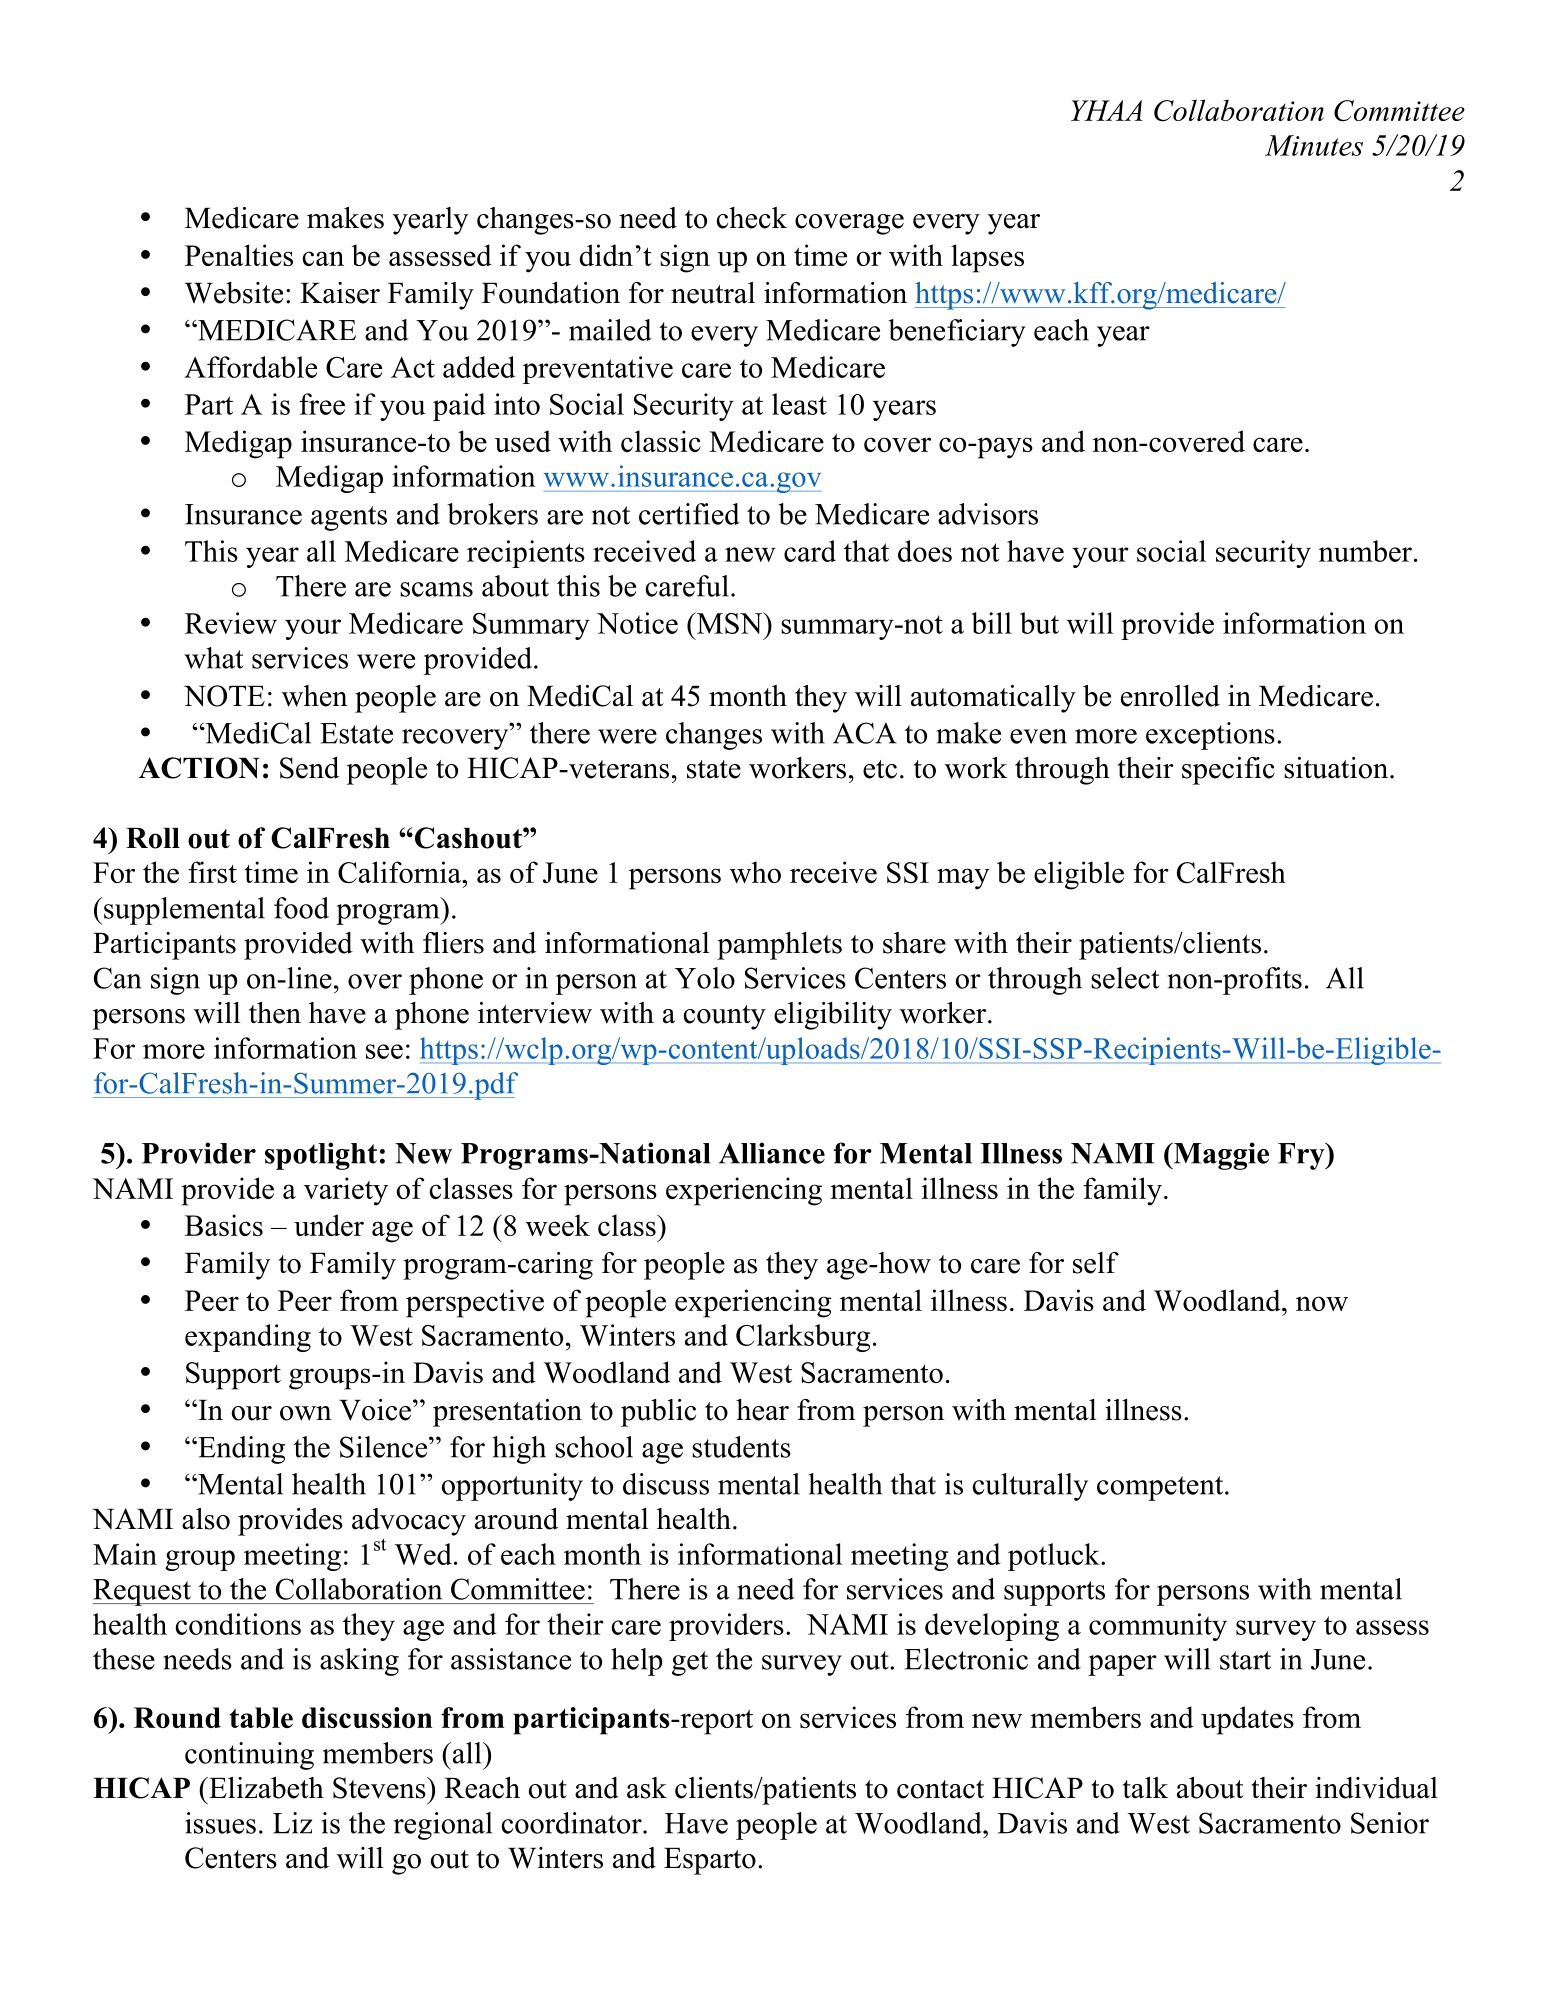  Describe the element at coordinates (752, 218) in the screenshot. I see `check` at that location.
